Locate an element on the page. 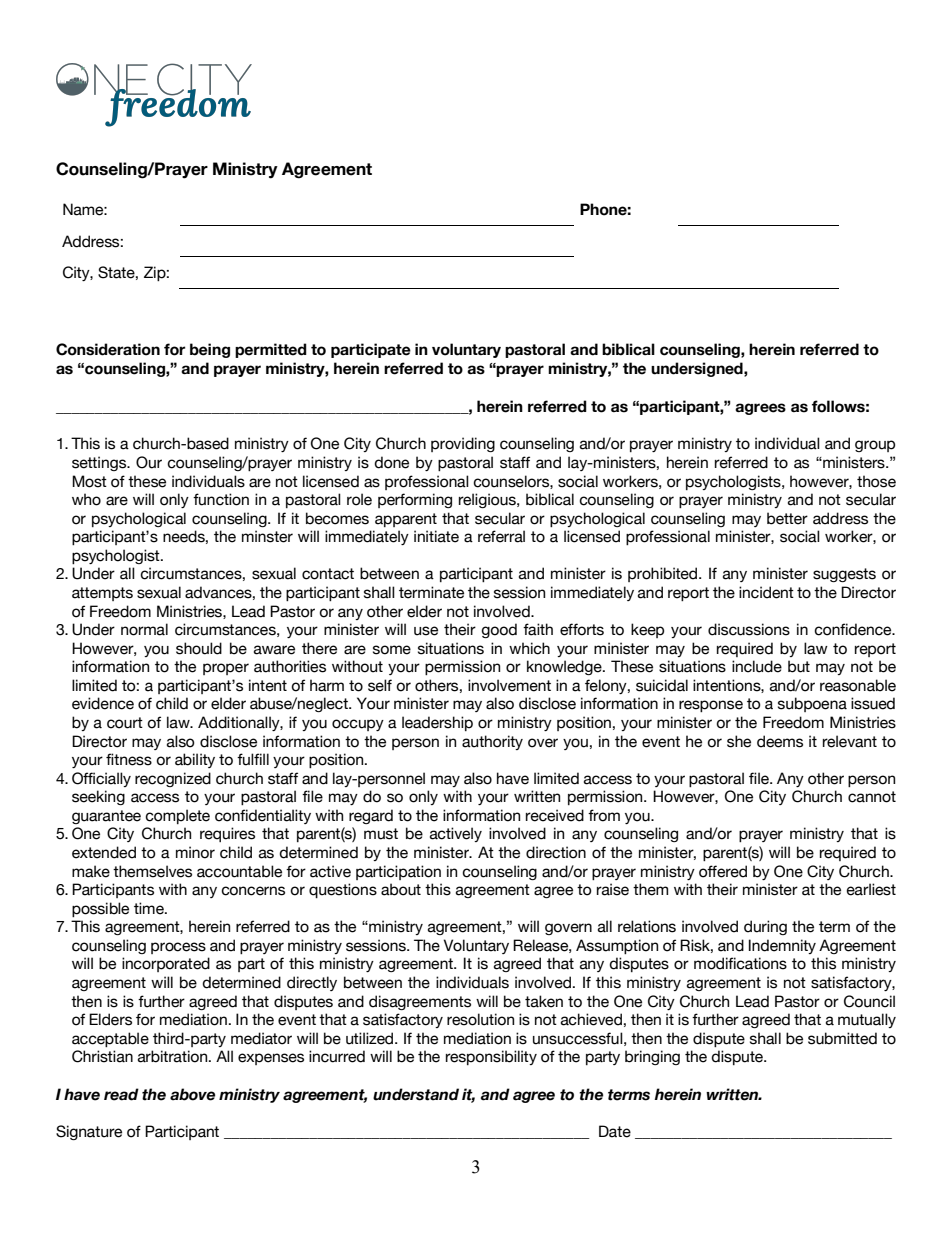 This image has width=952, height=1233. minor is located at coordinates (195, 852).
